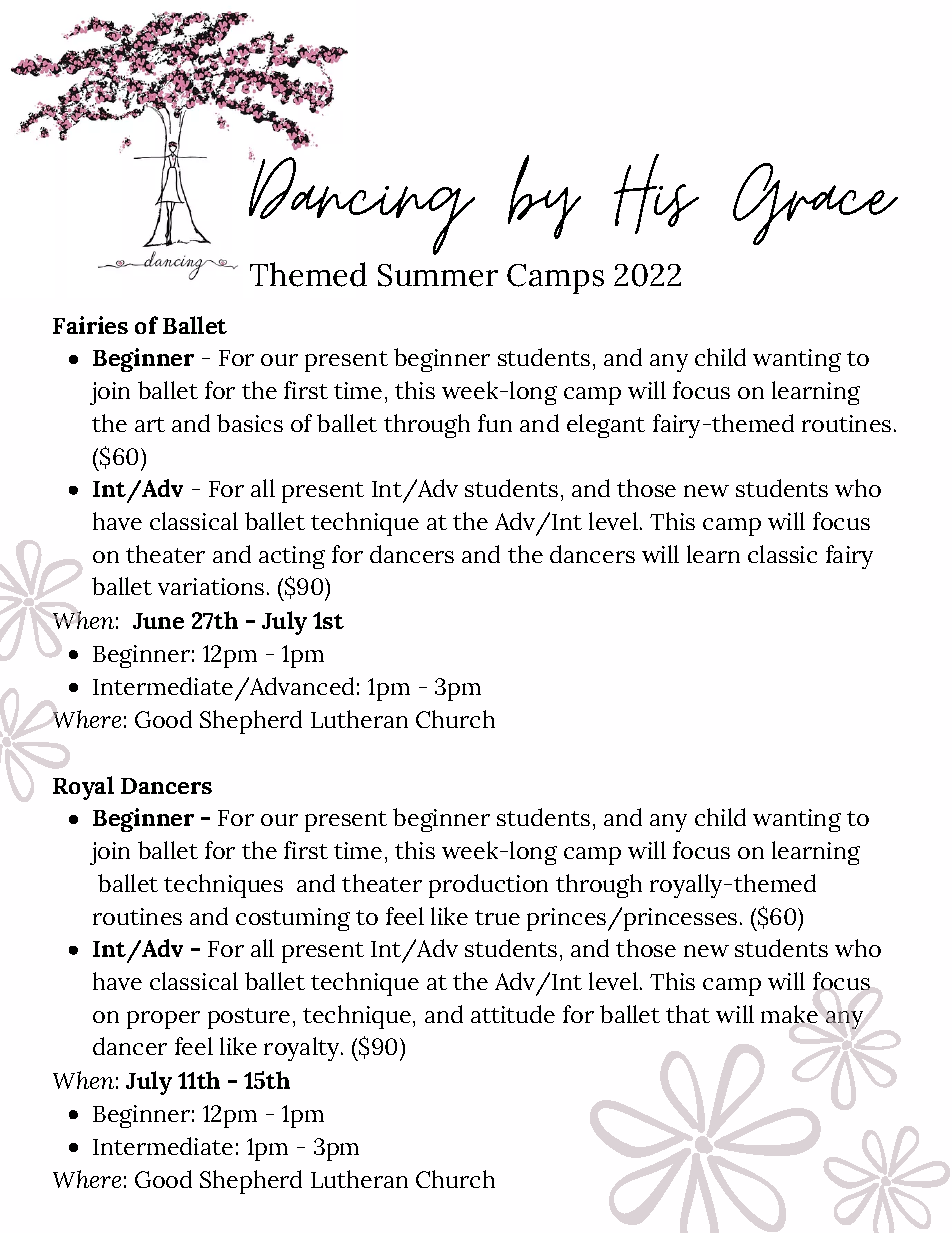  Describe the element at coordinates (688, 1014) in the screenshot. I see `that` at that location.
